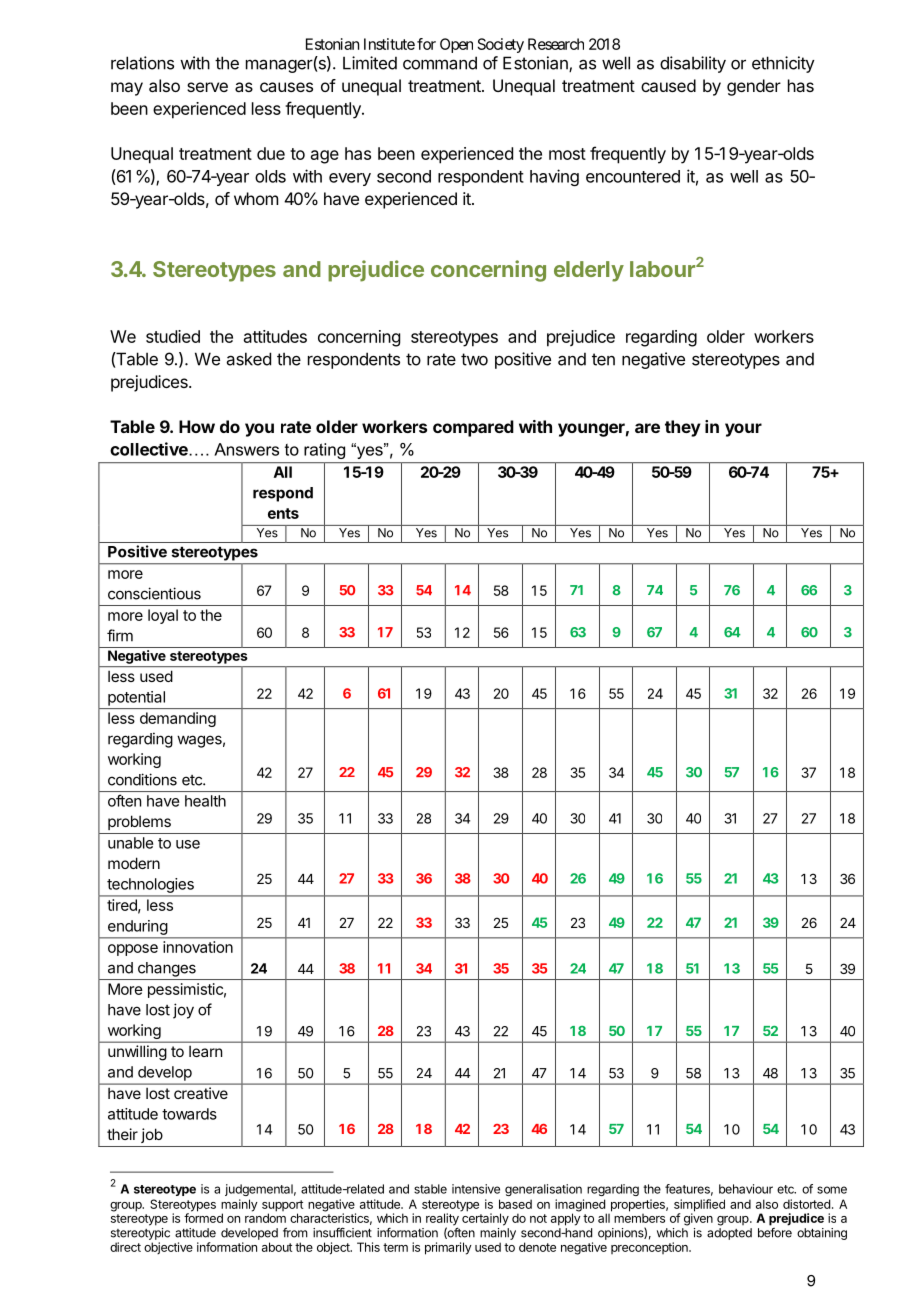  I want to click on gender, so click(754, 87).
